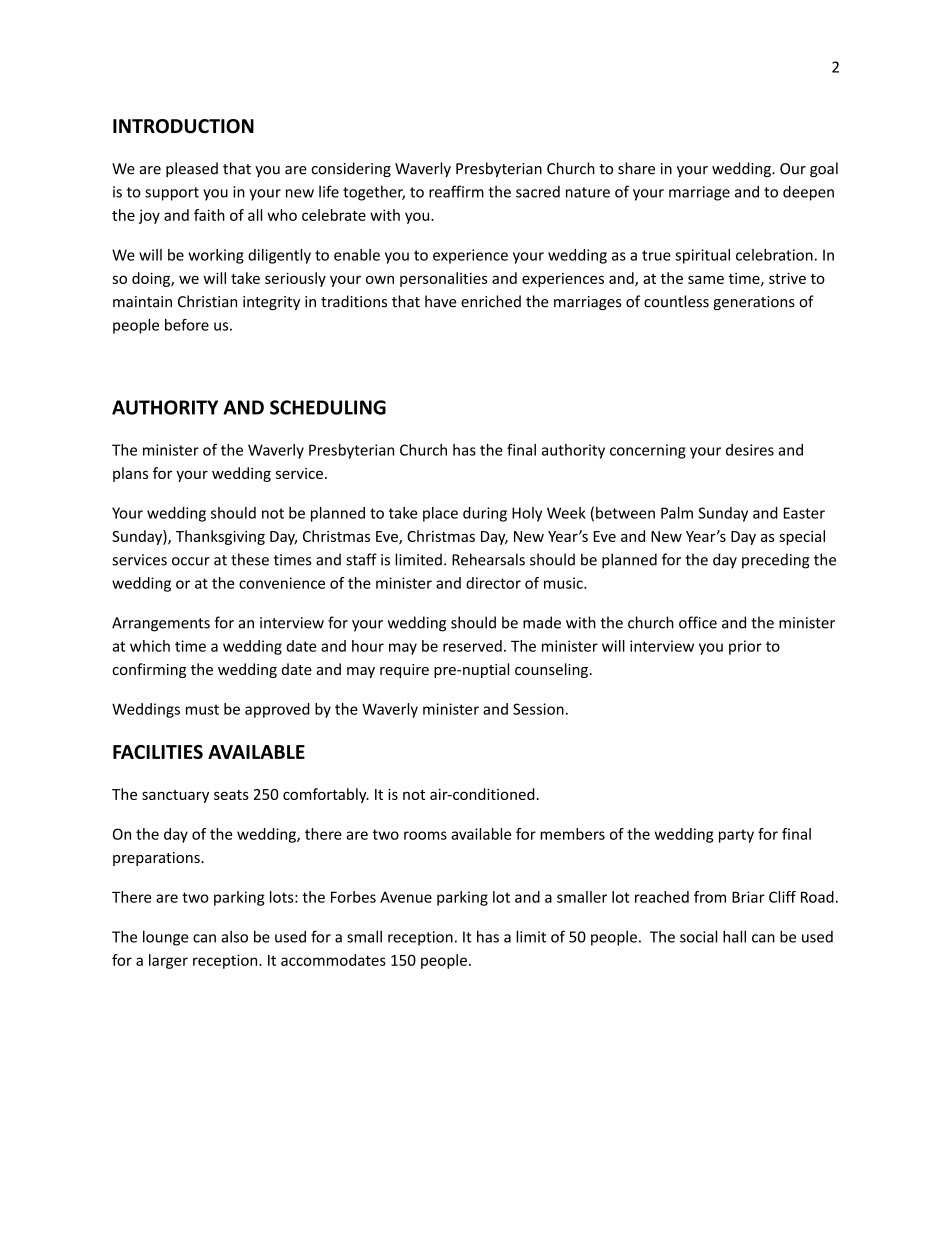 The height and width of the screenshot is (1233, 952). I want to click on pleased, so click(192, 169).
